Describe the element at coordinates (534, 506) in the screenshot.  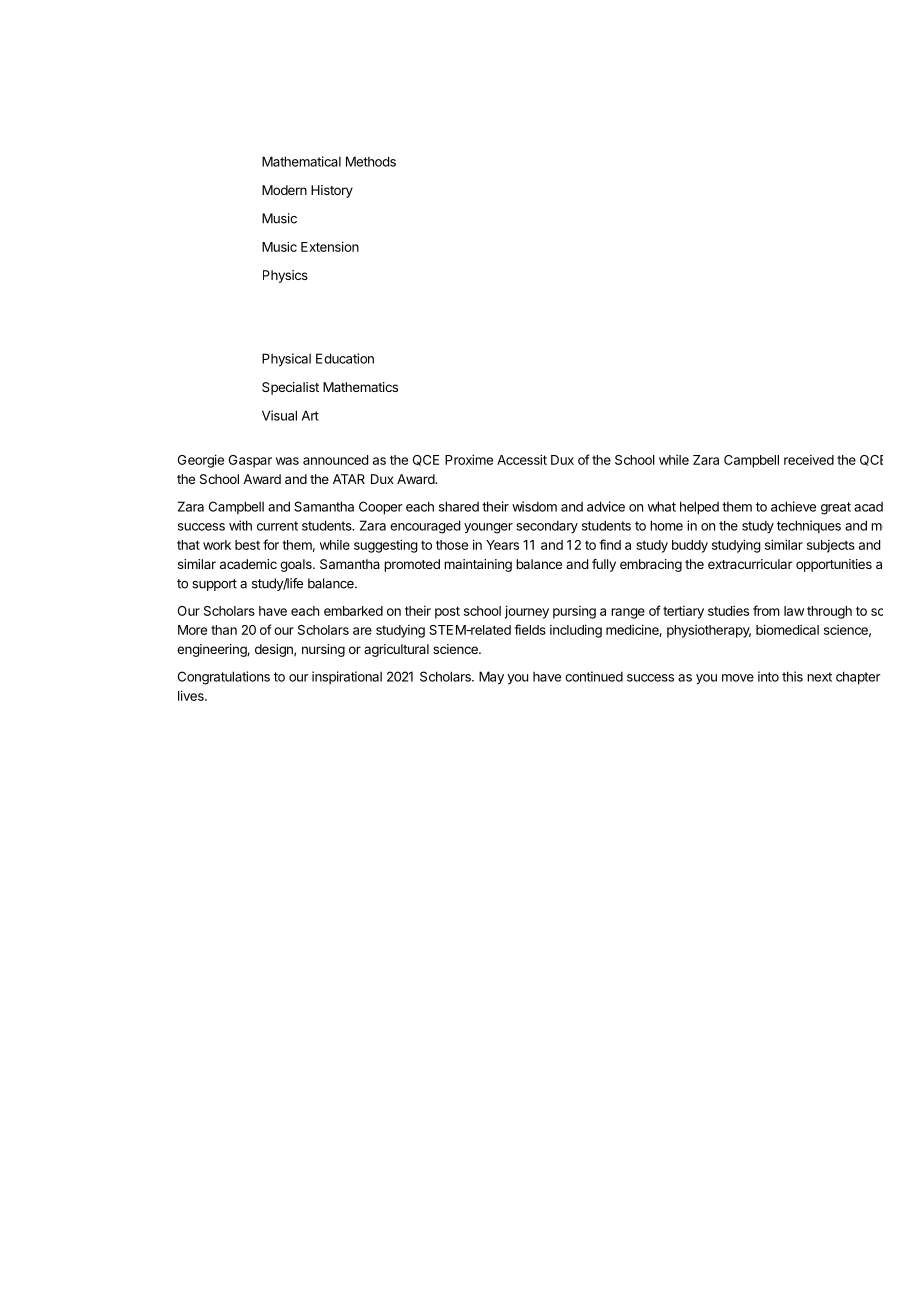
I see `wisdom` at that location.
